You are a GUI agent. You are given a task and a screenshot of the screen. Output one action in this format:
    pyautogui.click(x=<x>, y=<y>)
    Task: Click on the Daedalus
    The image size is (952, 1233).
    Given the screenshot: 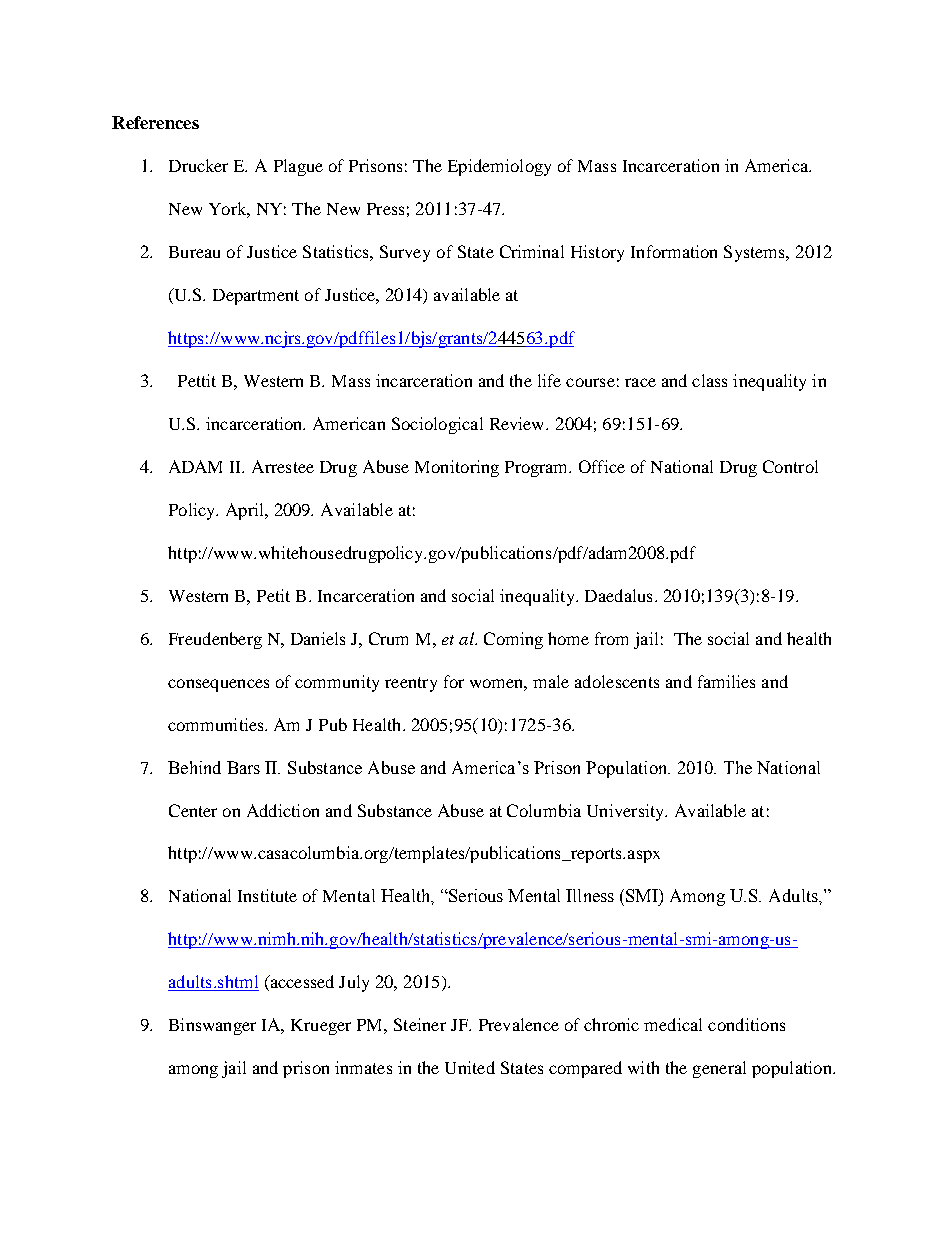 What is the action you would take?
    pyautogui.click(x=618, y=595)
